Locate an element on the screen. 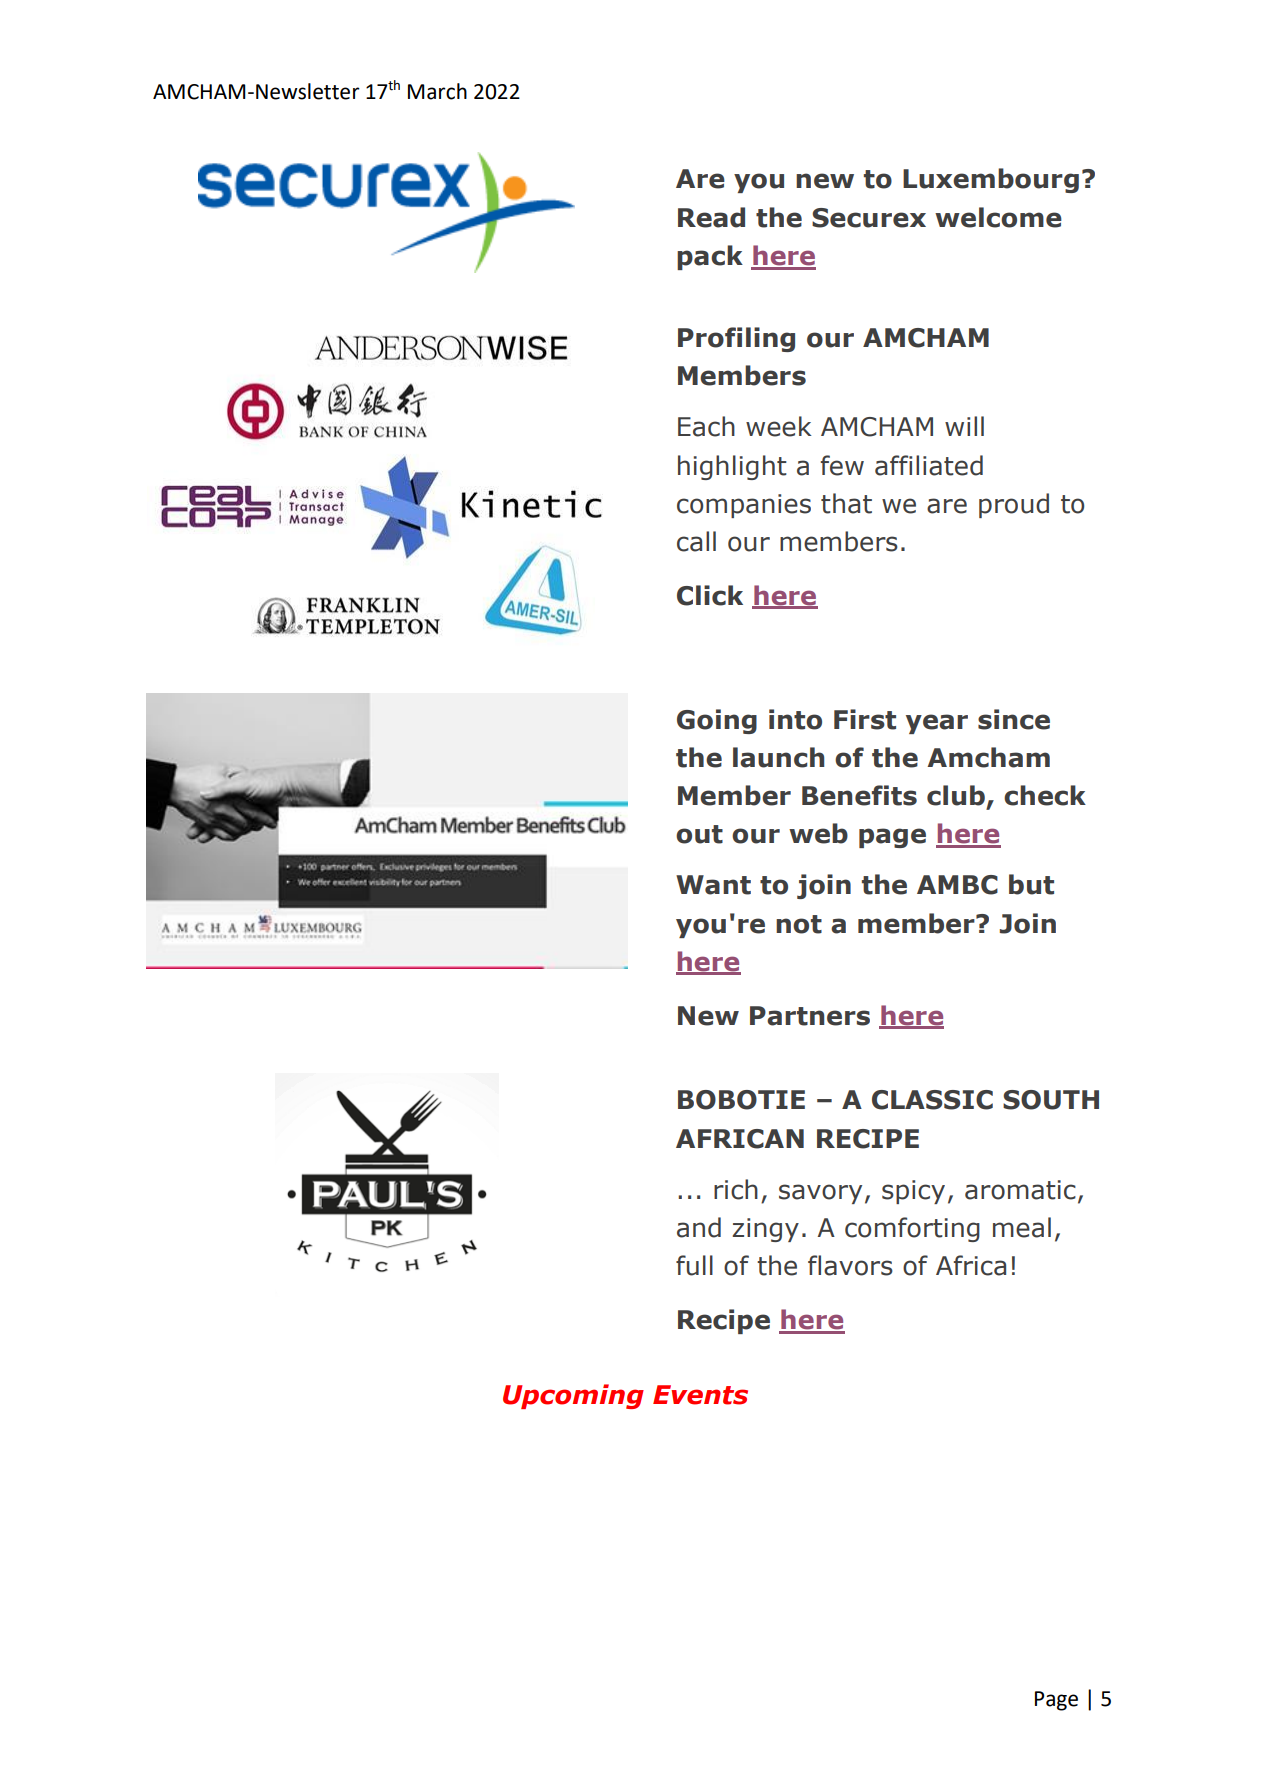 This screenshot has width=1265, height=1789. launch is located at coordinates (778, 757).
